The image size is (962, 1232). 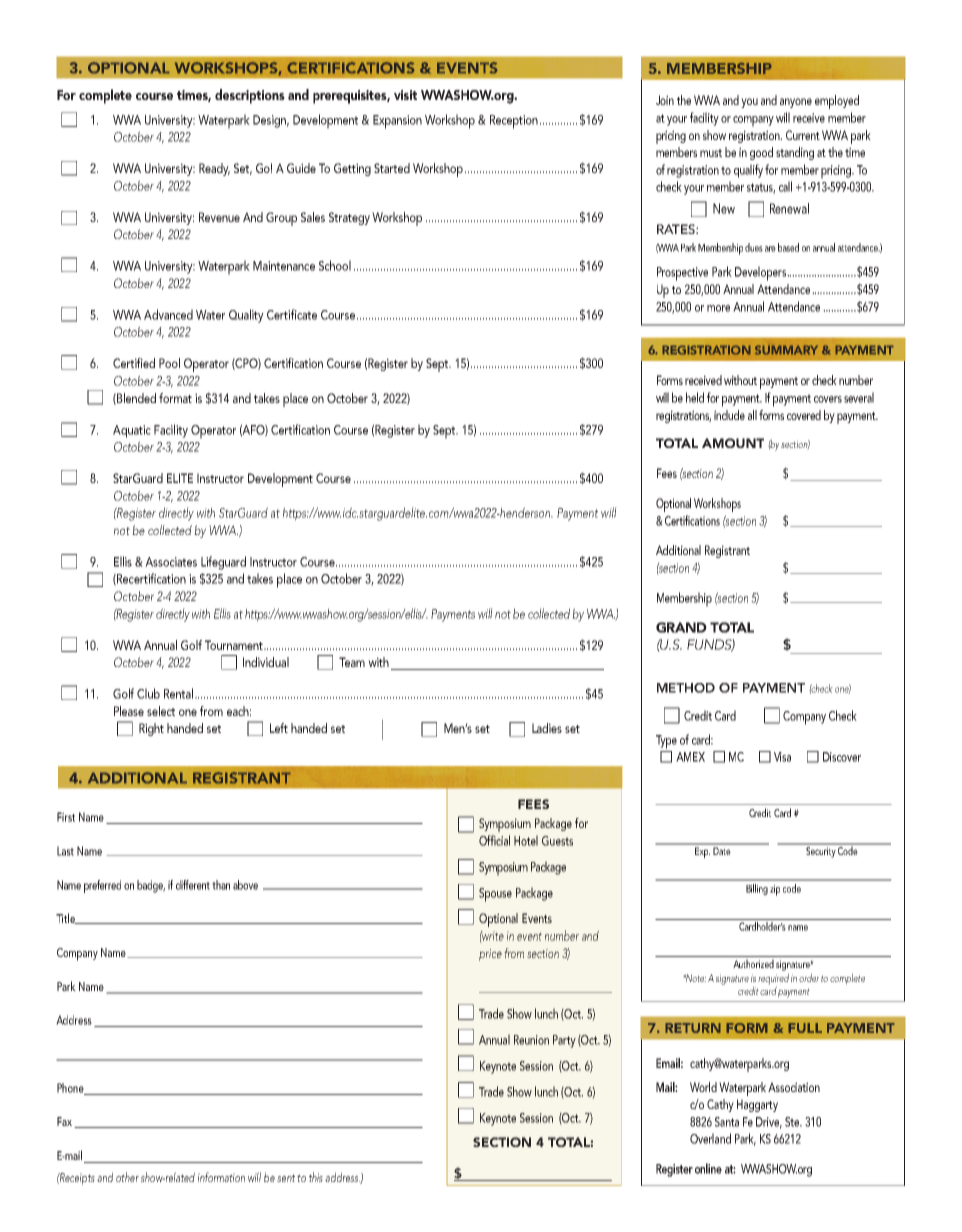 I want to click on Pool, so click(x=169, y=363).
